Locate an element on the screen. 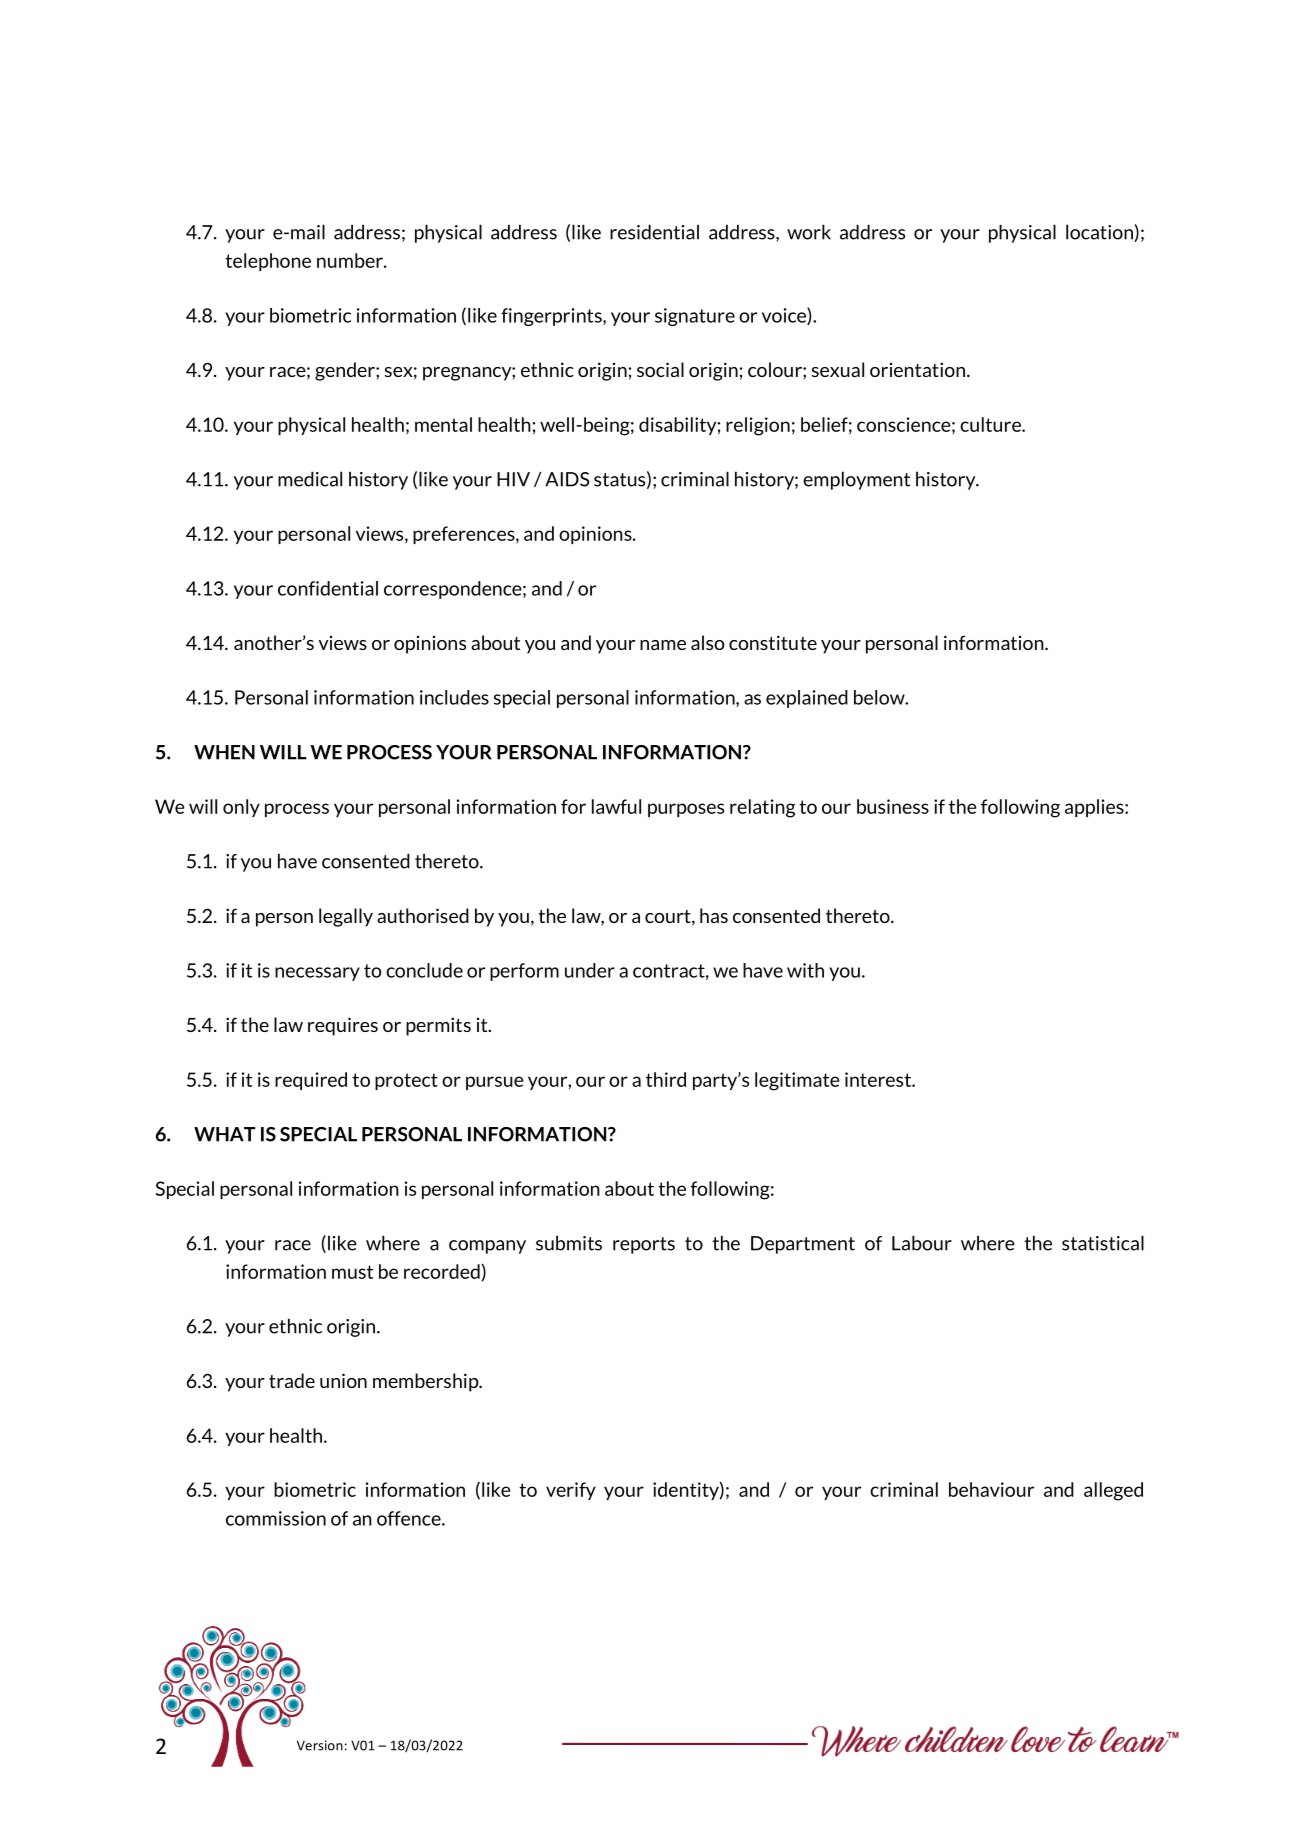 The width and height of the screenshot is (1300, 1838). interest is located at coordinates (879, 1079).
